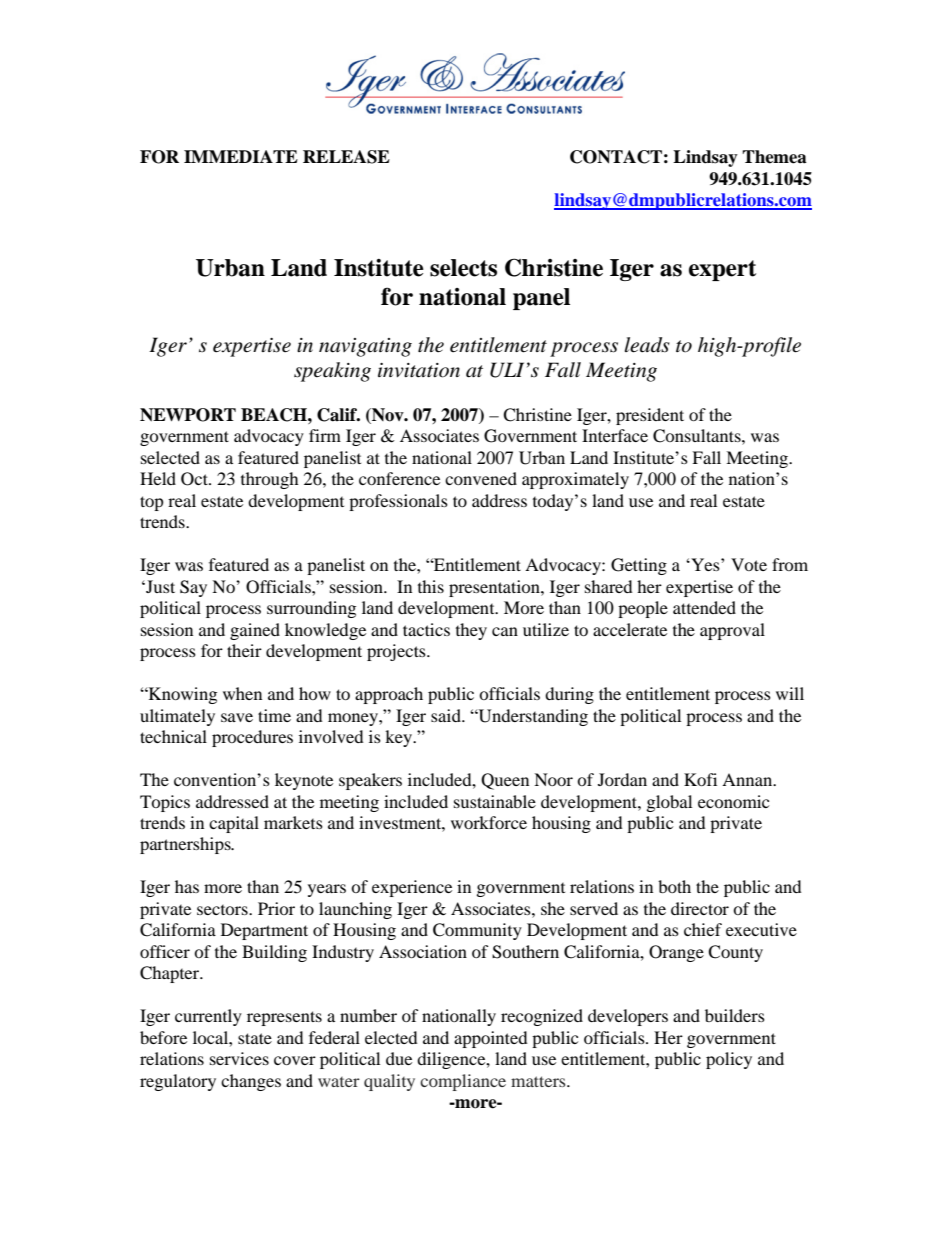 This page has height=1233, width=952. Describe the element at coordinates (241, 156) in the page. I see `IMMEDIATE` at that location.
